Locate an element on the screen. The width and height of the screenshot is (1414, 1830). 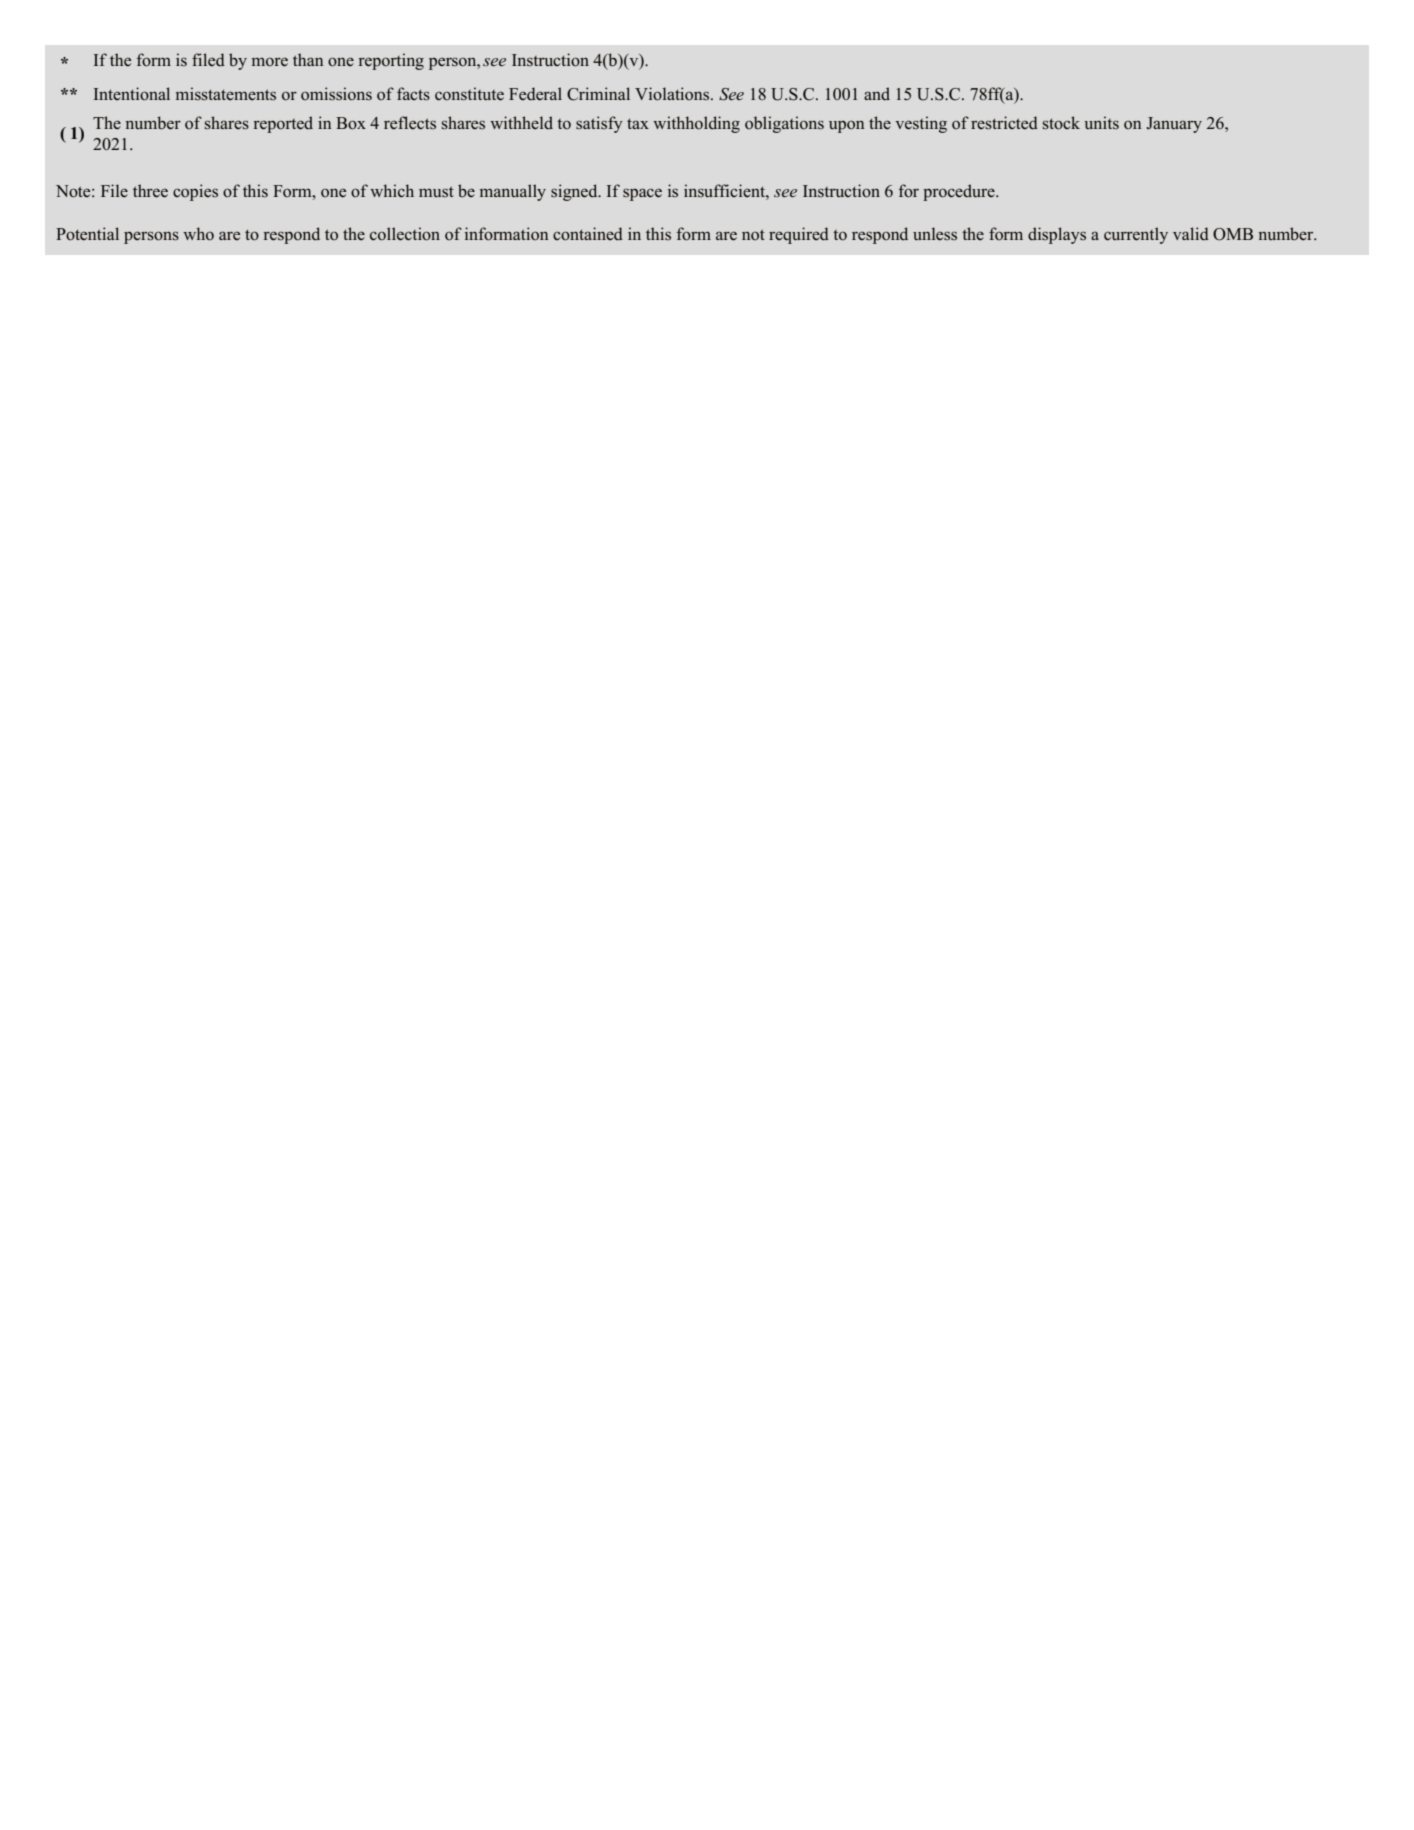
more is located at coordinates (270, 62).
